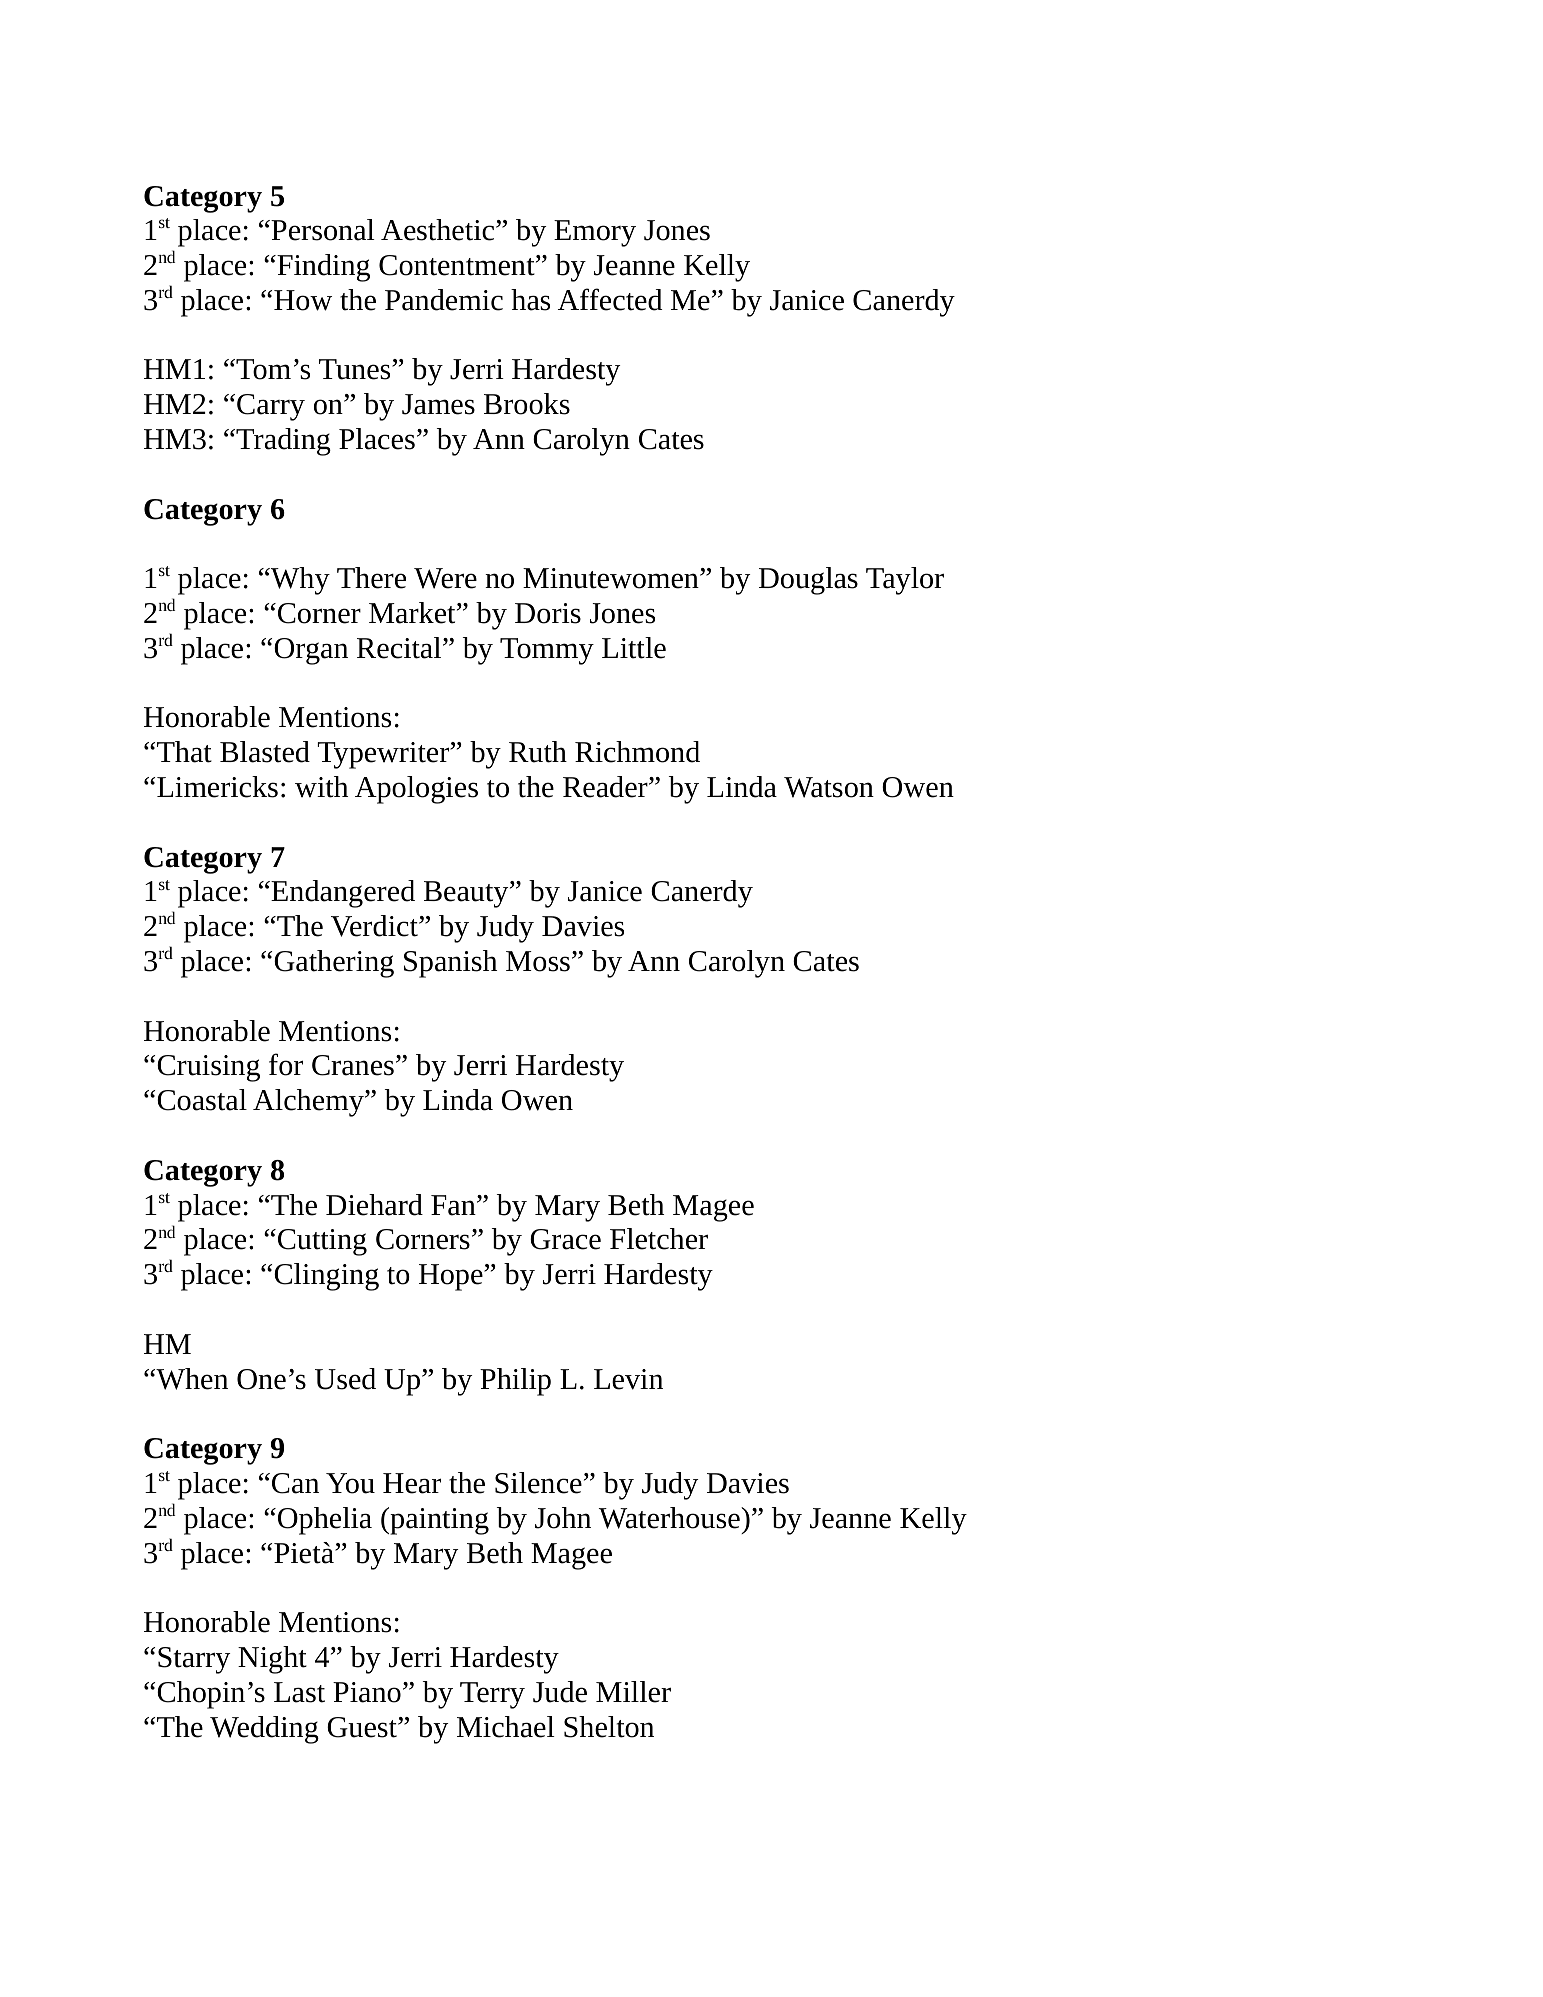 The width and height of the image is (1543, 1997). What do you see at coordinates (560, 1692) in the image?
I see `Jude` at bounding box center [560, 1692].
